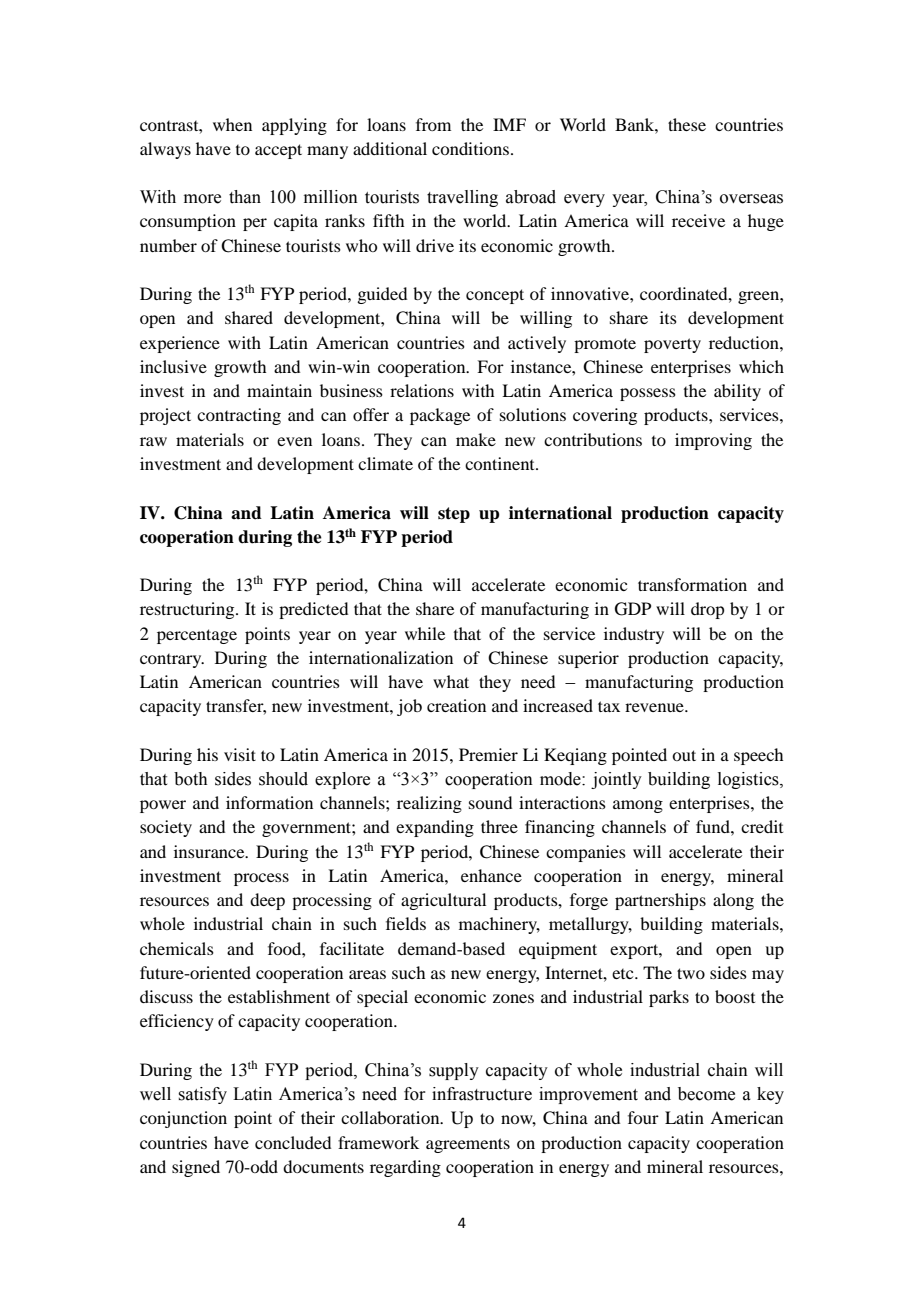 The image size is (924, 1308). I want to click on Premier, so click(488, 754).
